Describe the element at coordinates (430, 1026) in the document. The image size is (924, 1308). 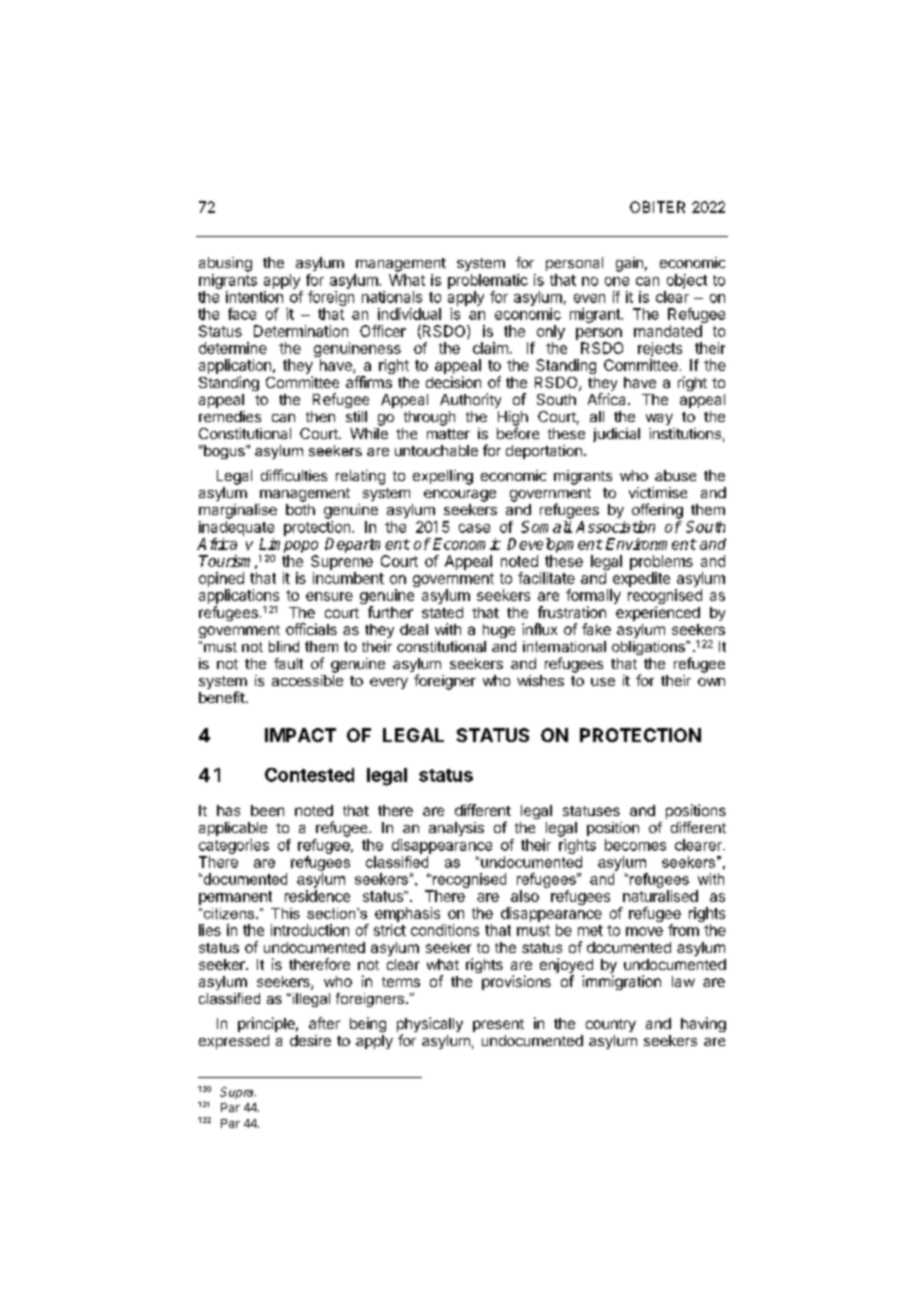
I see `physically` at that location.
